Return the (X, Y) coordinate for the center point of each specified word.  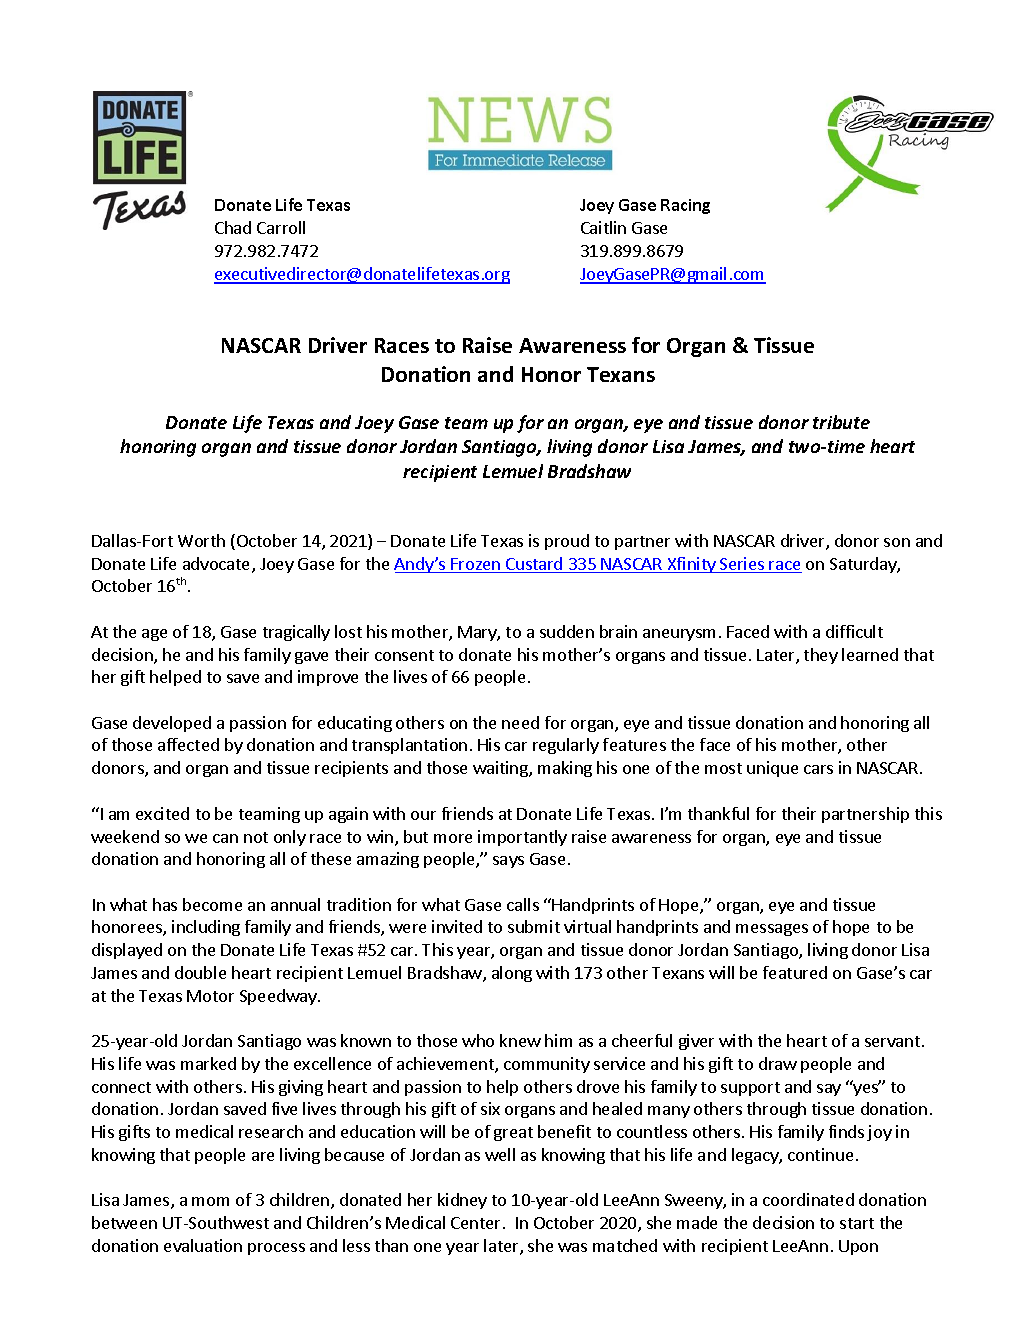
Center (477, 1223)
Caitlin (603, 227)
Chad (233, 227)
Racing (685, 206)
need (520, 722)
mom (210, 1201)
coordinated (808, 1199)
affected (188, 744)
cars (818, 769)
